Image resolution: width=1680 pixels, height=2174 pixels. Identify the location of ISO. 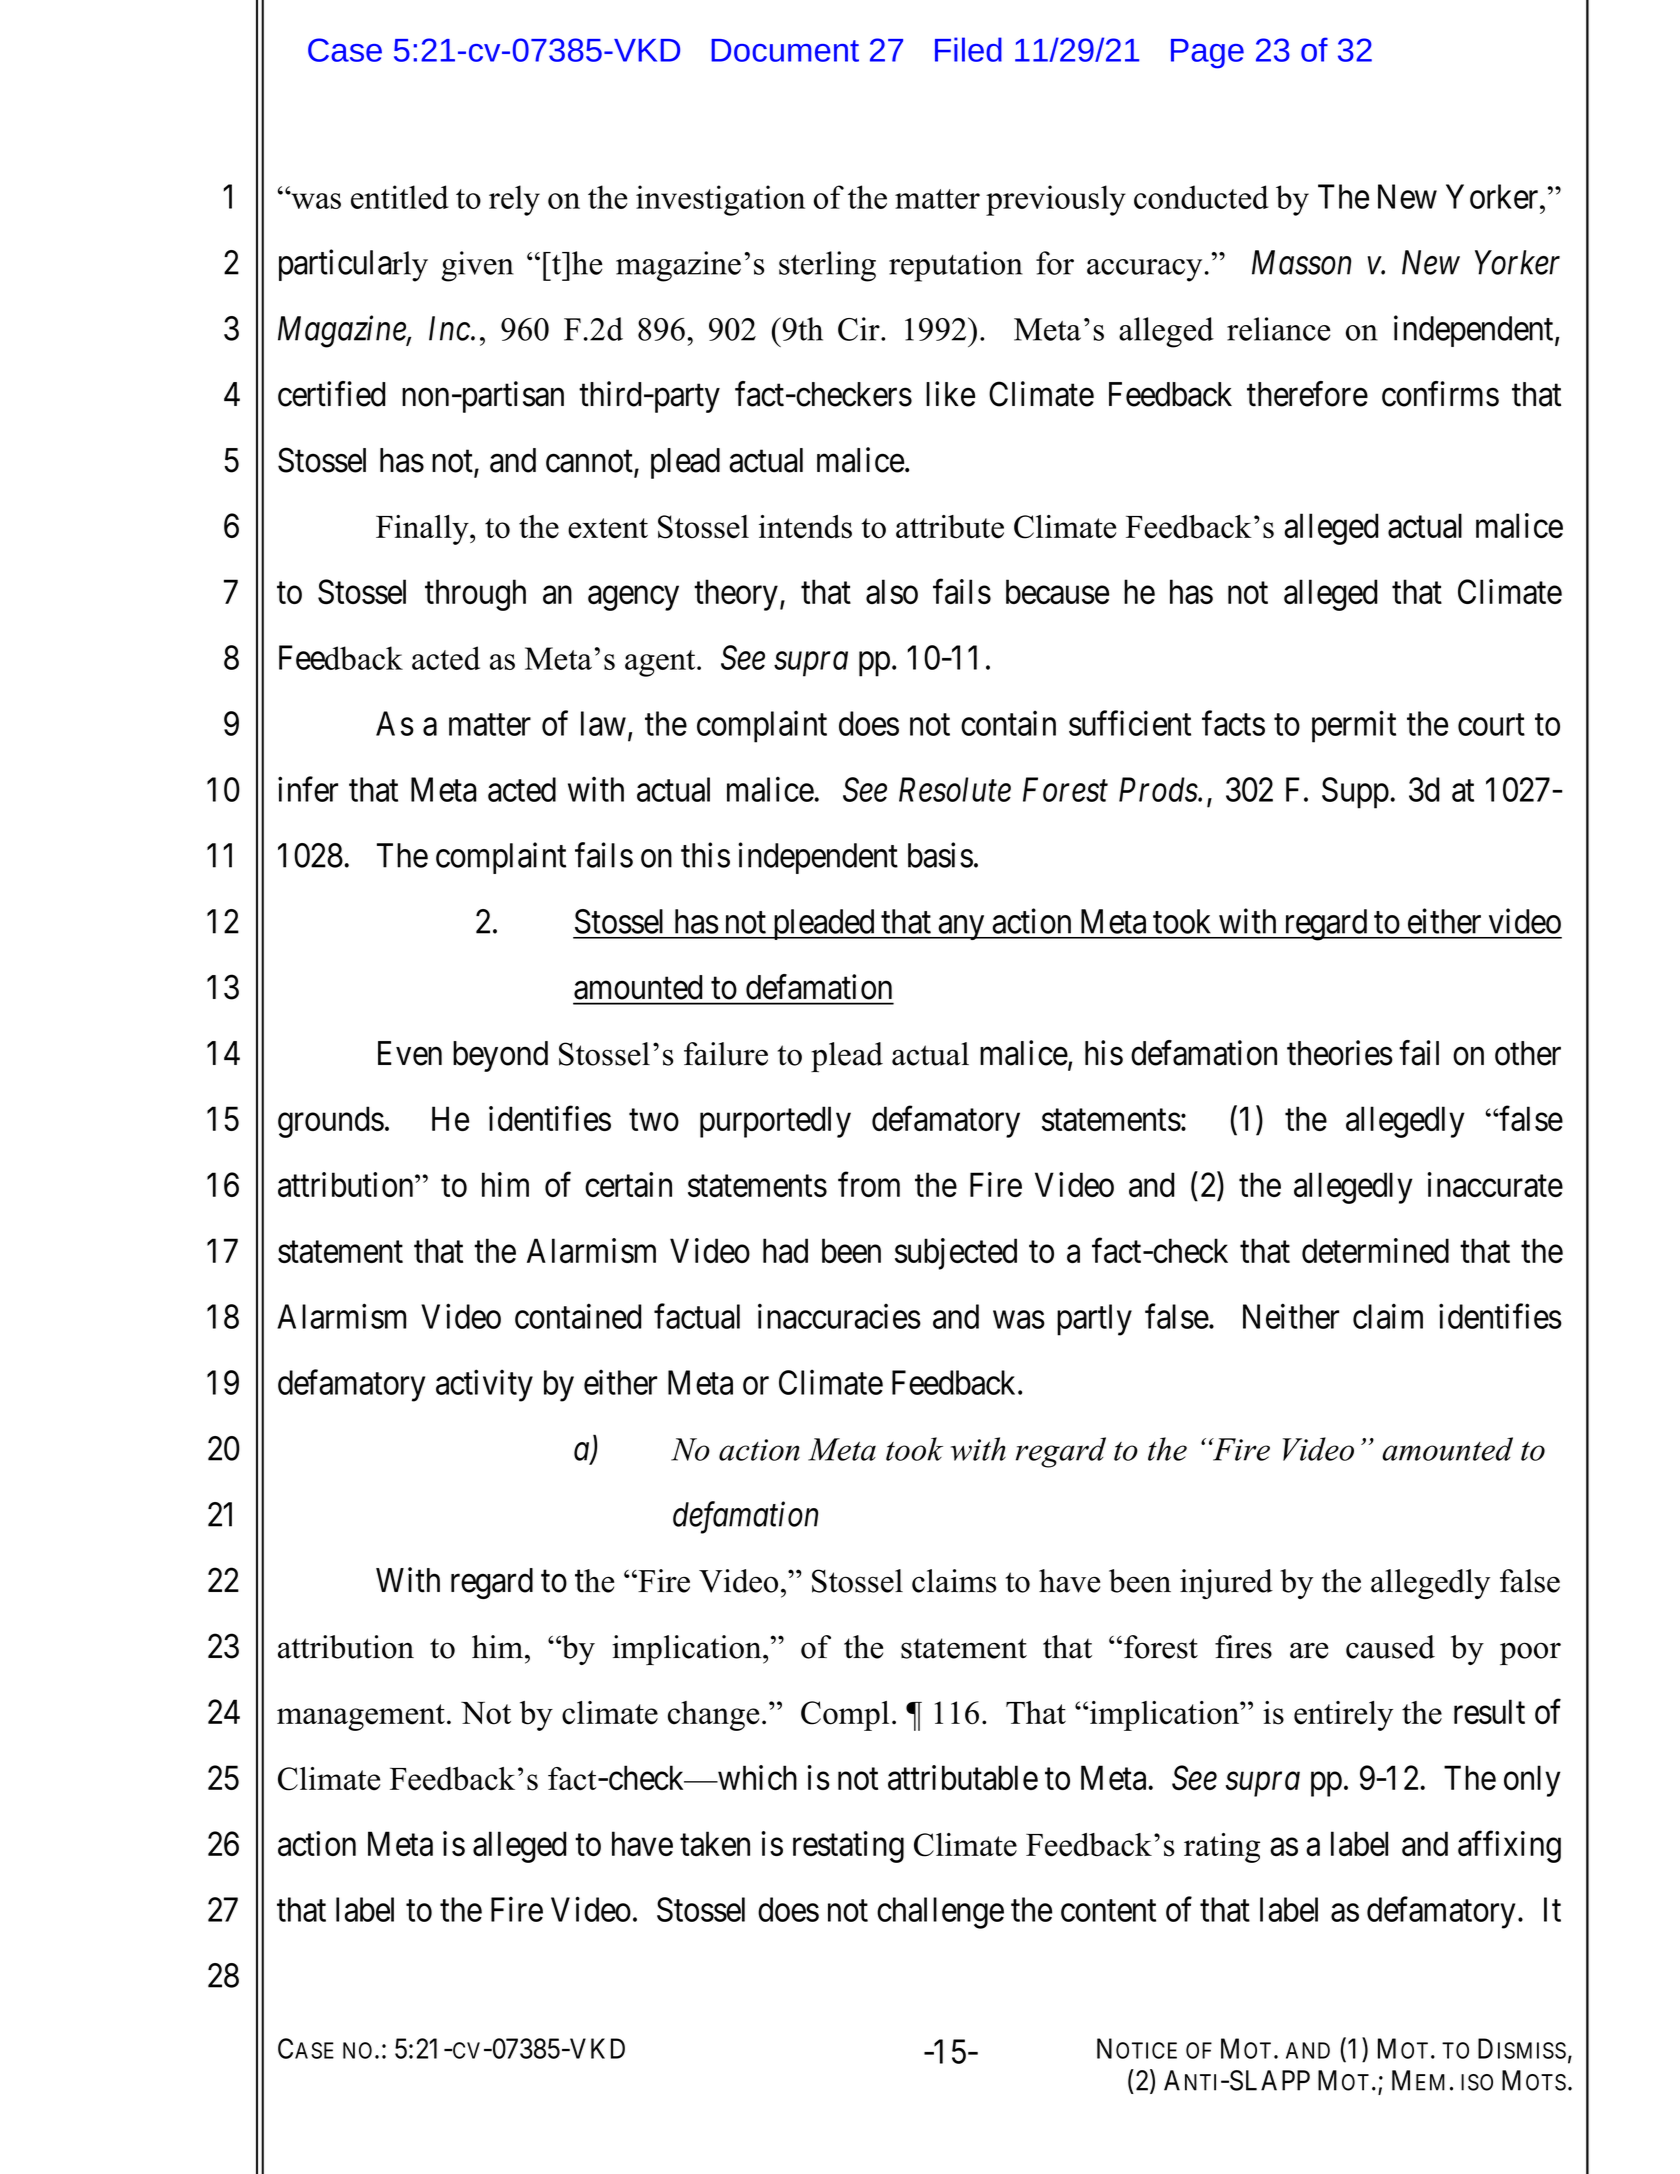
(1477, 2082).
